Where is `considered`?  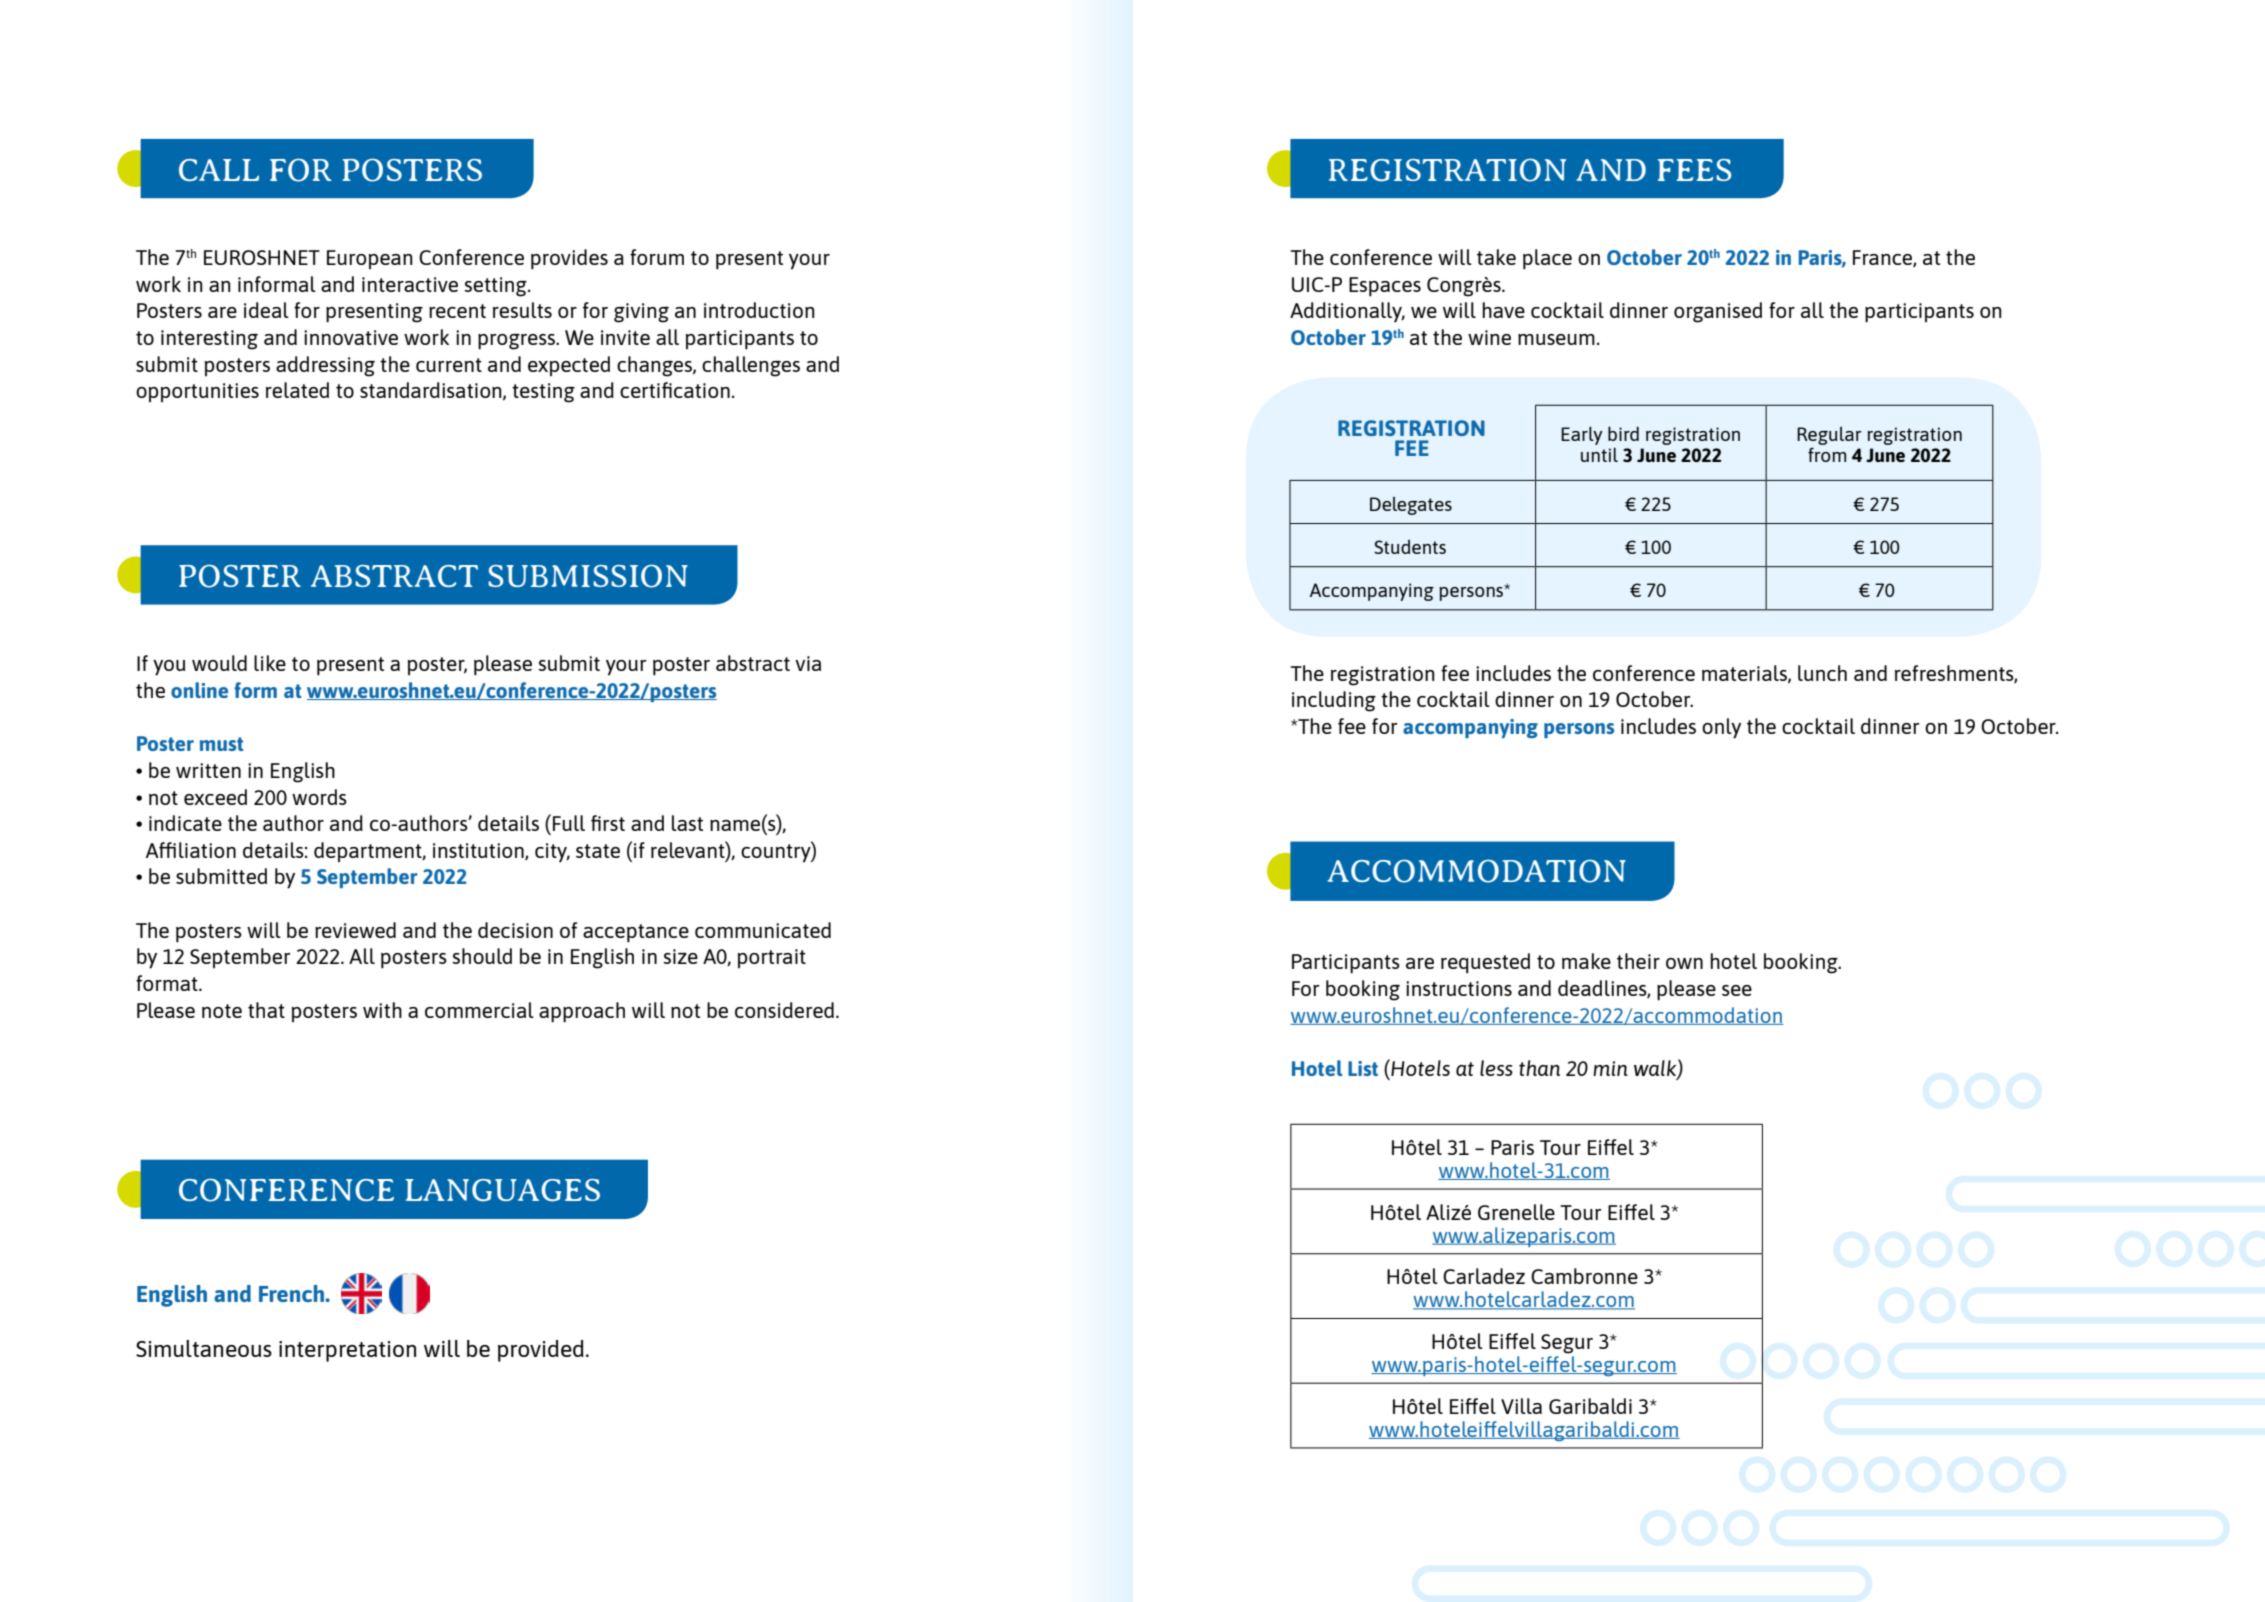
considered is located at coordinates (784, 1010).
